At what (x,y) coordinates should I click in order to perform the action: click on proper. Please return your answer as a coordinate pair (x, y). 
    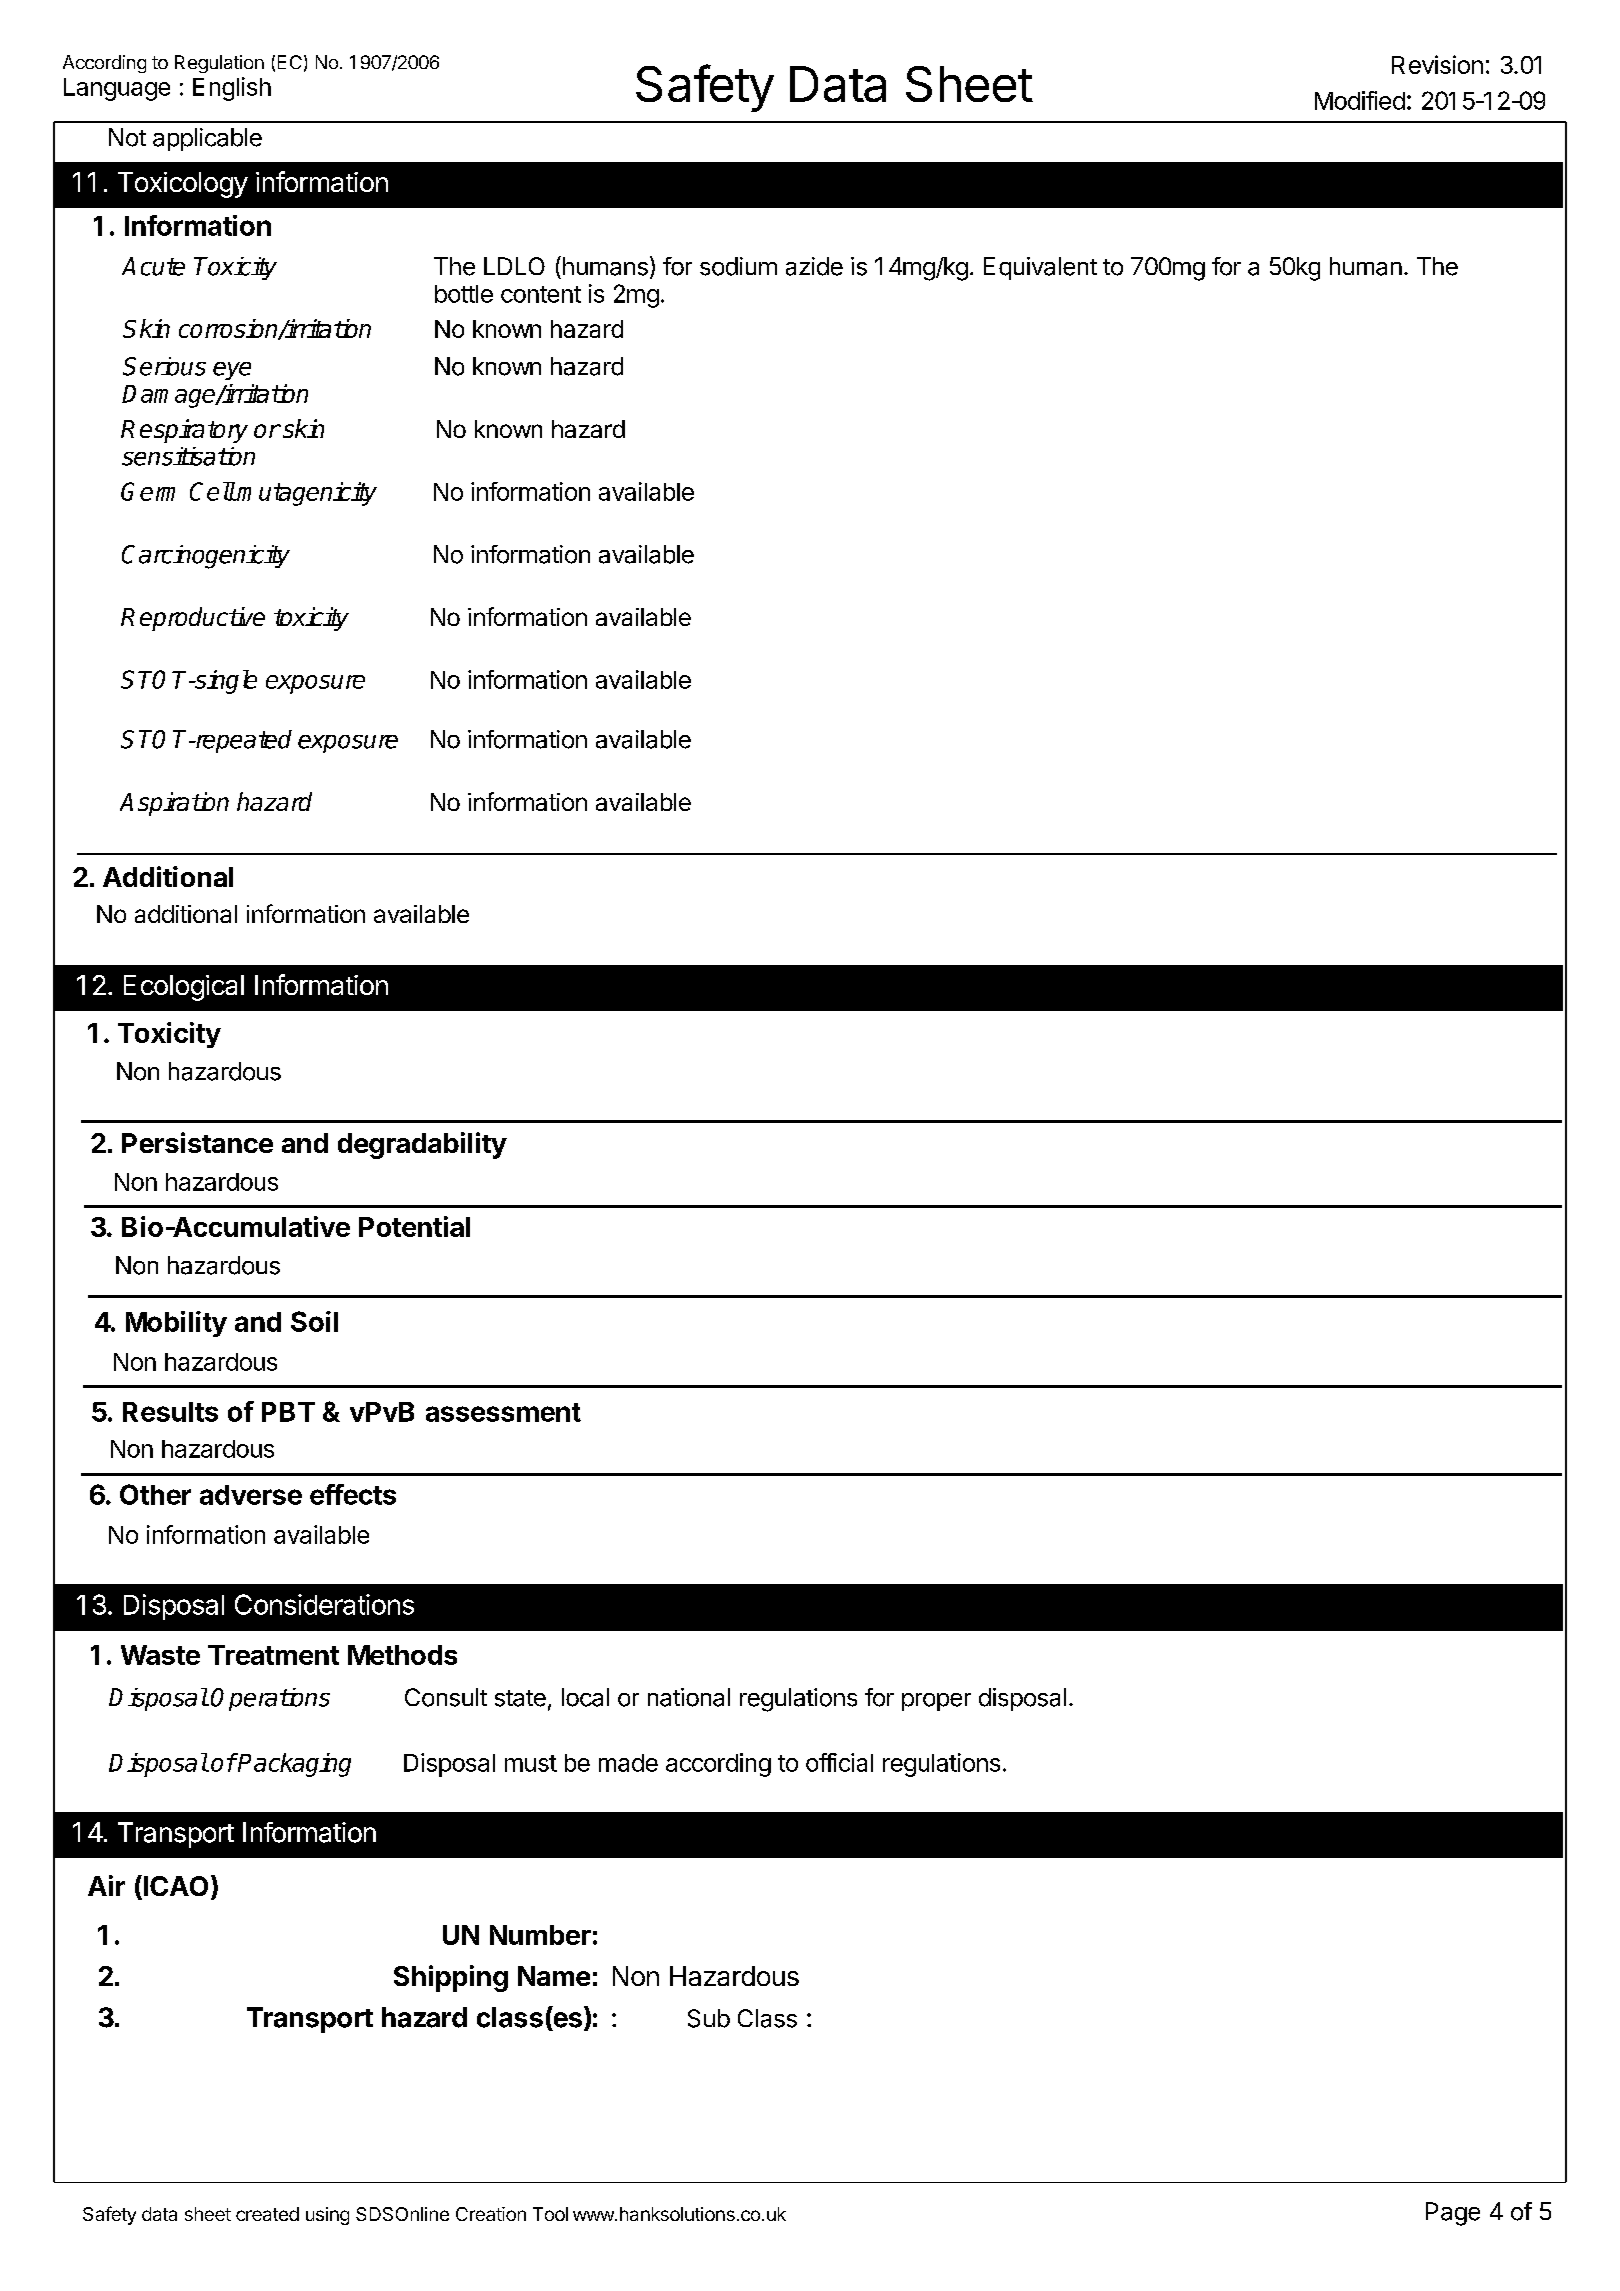
    Looking at the image, I should click on (936, 1702).
